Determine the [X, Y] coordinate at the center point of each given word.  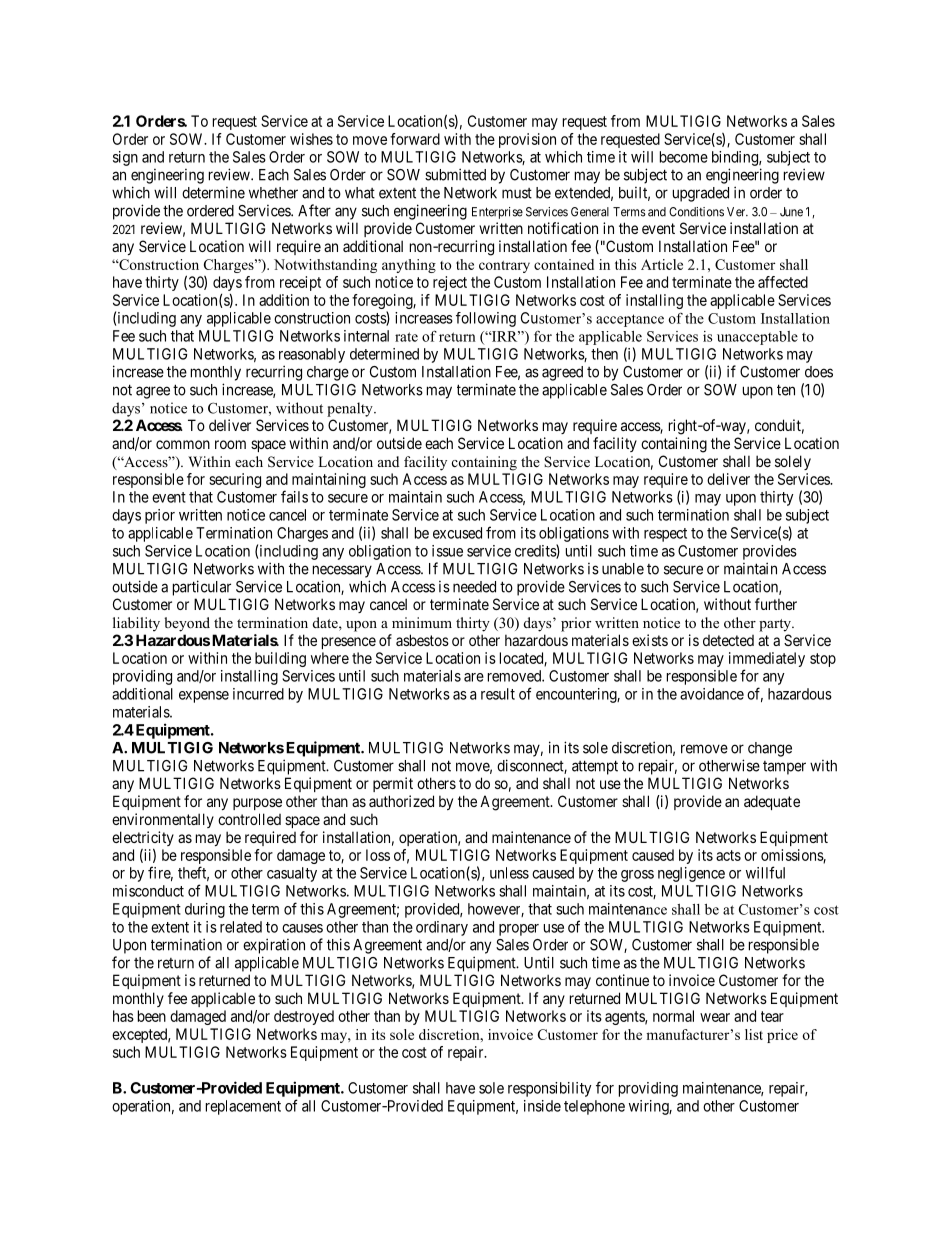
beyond [187, 624]
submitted [455, 174]
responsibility [550, 1089]
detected [728, 640]
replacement [243, 1107]
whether [273, 193]
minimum [422, 622]
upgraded [701, 194]
